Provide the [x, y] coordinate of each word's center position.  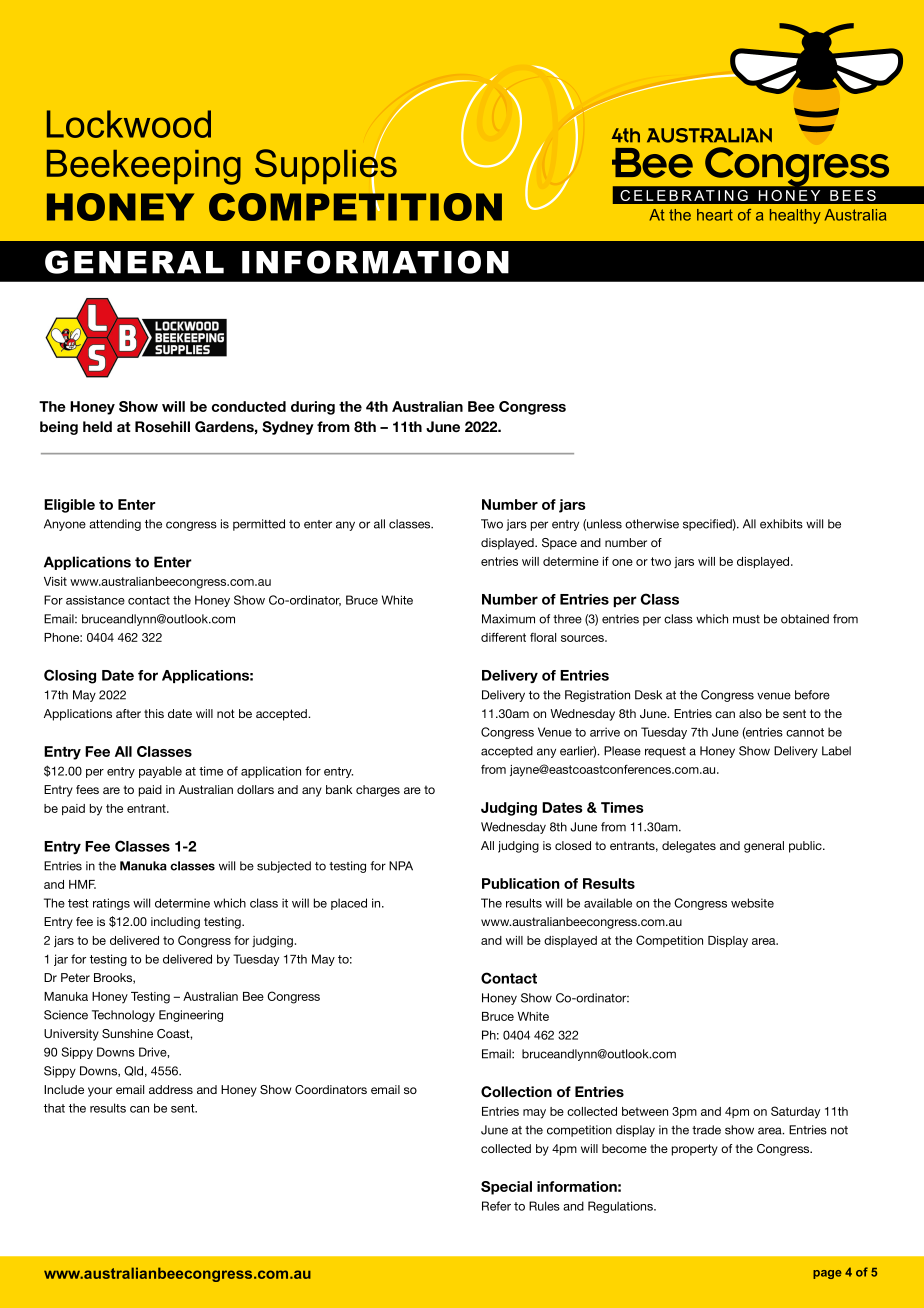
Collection [516, 1092]
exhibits [781, 524]
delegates [689, 847]
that [54, 1108]
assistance [95, 600]
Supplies [326, 167]
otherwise [652, 524]
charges [378, 791]
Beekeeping [144, 167]
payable [160, 772]
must [746, 619]
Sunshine [127, 1033]
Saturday [795, 1112]
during [313, 408]
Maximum [508, 619]
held [97, 426]
